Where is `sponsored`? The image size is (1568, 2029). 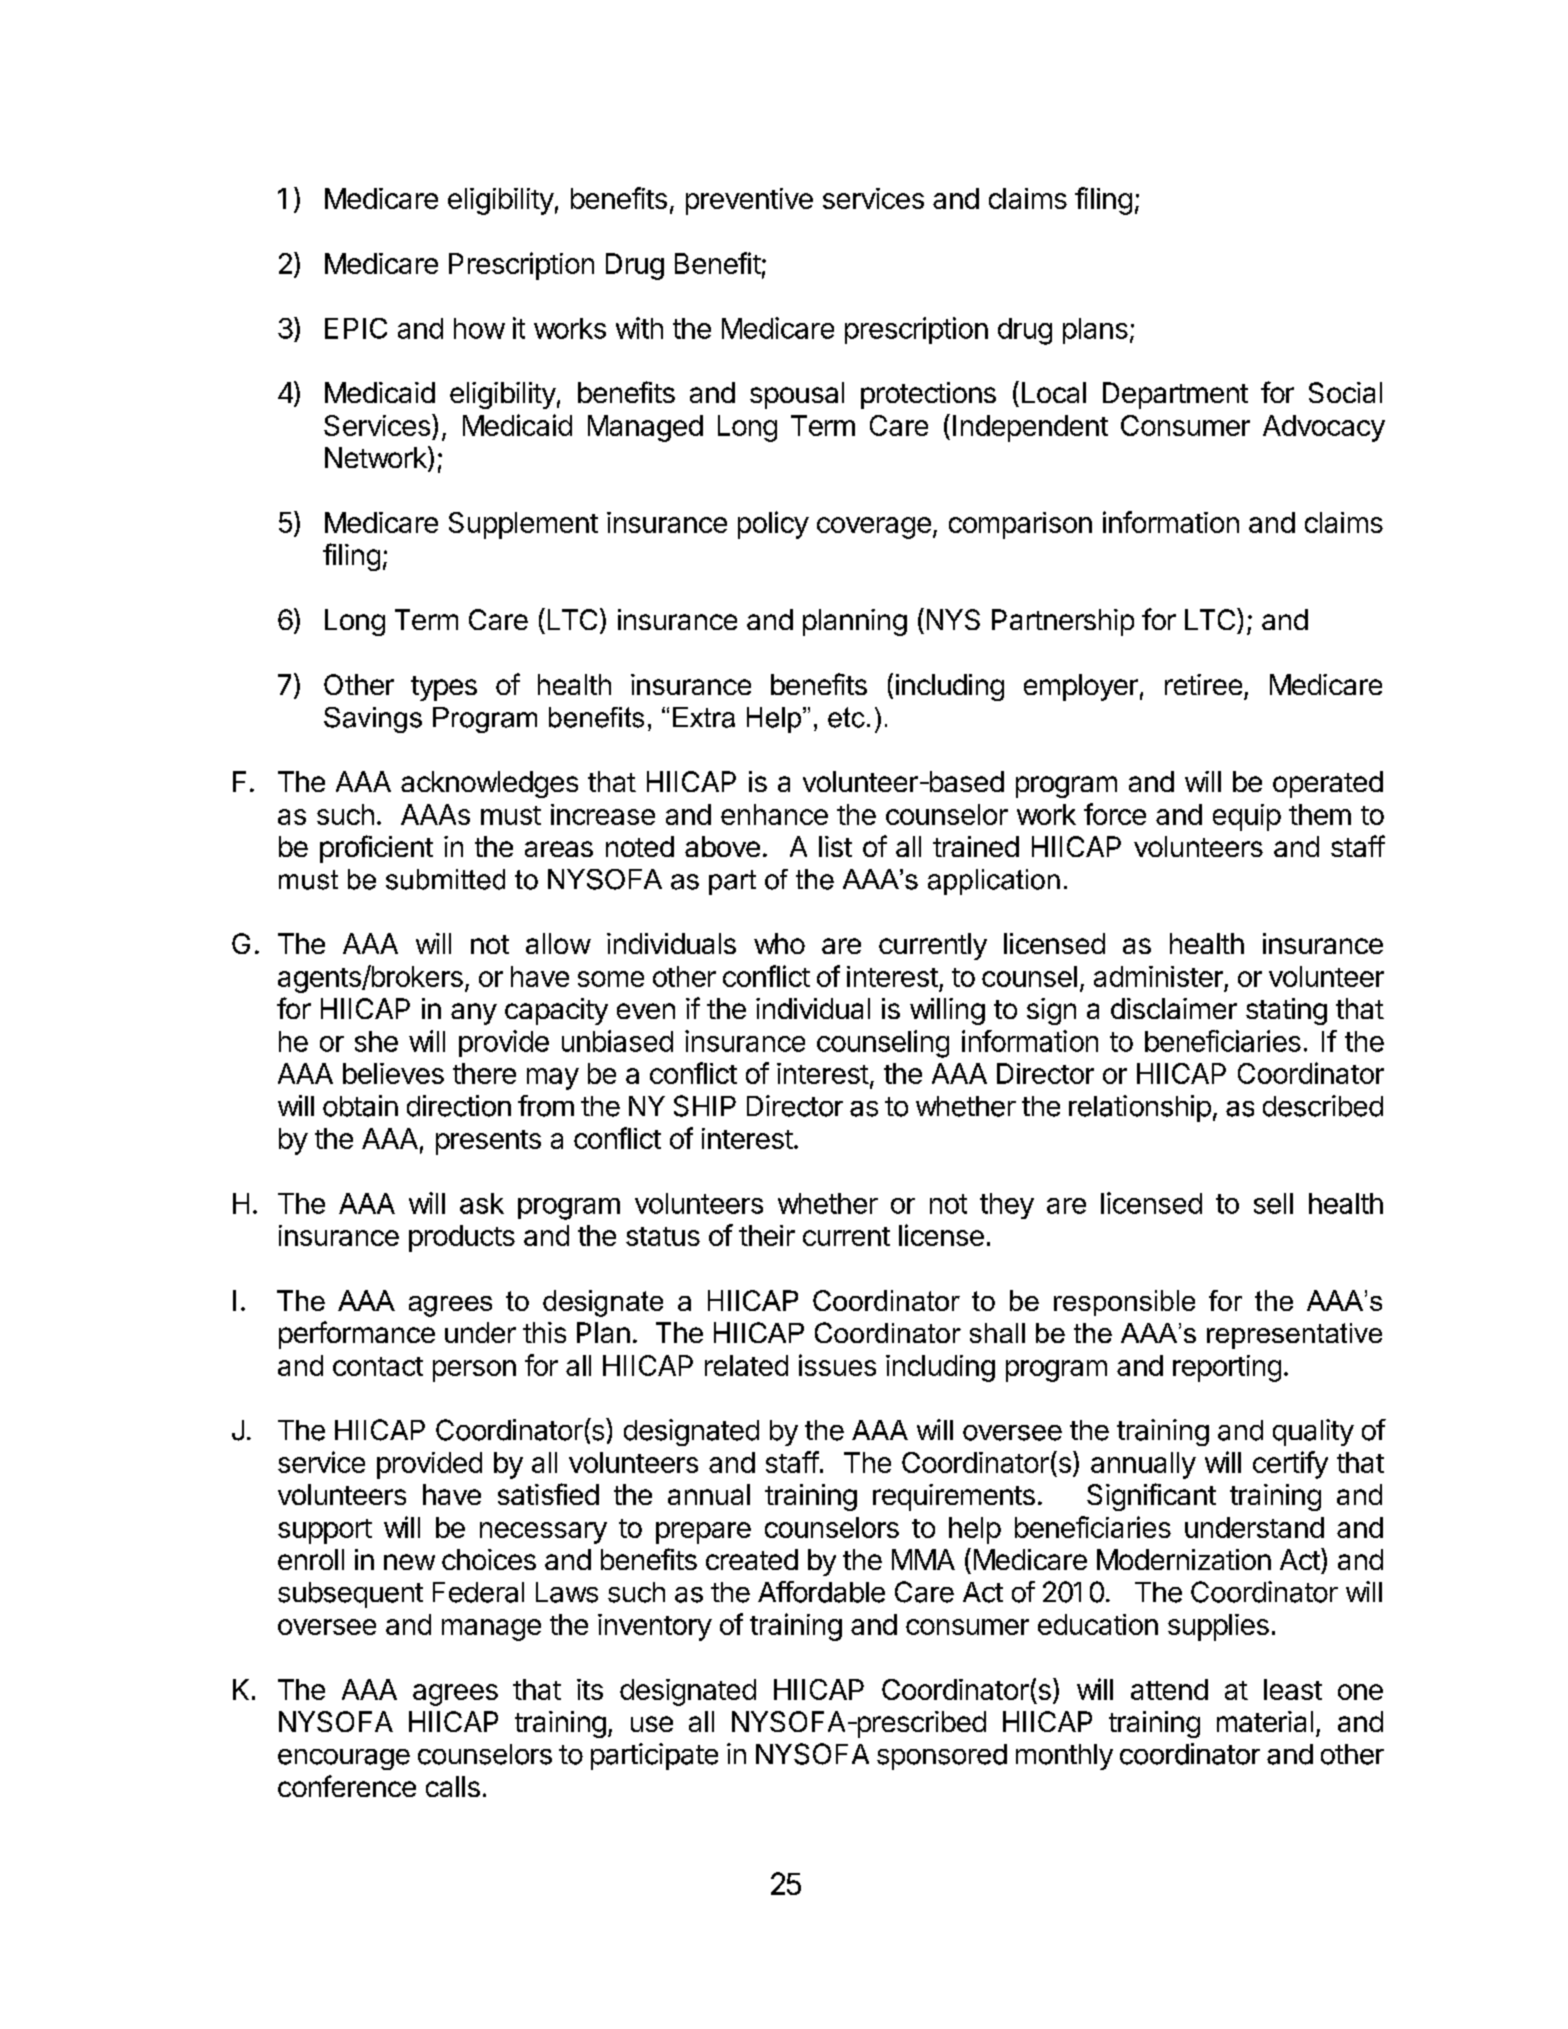 sponsored is located at coordinates (942, 1757).
